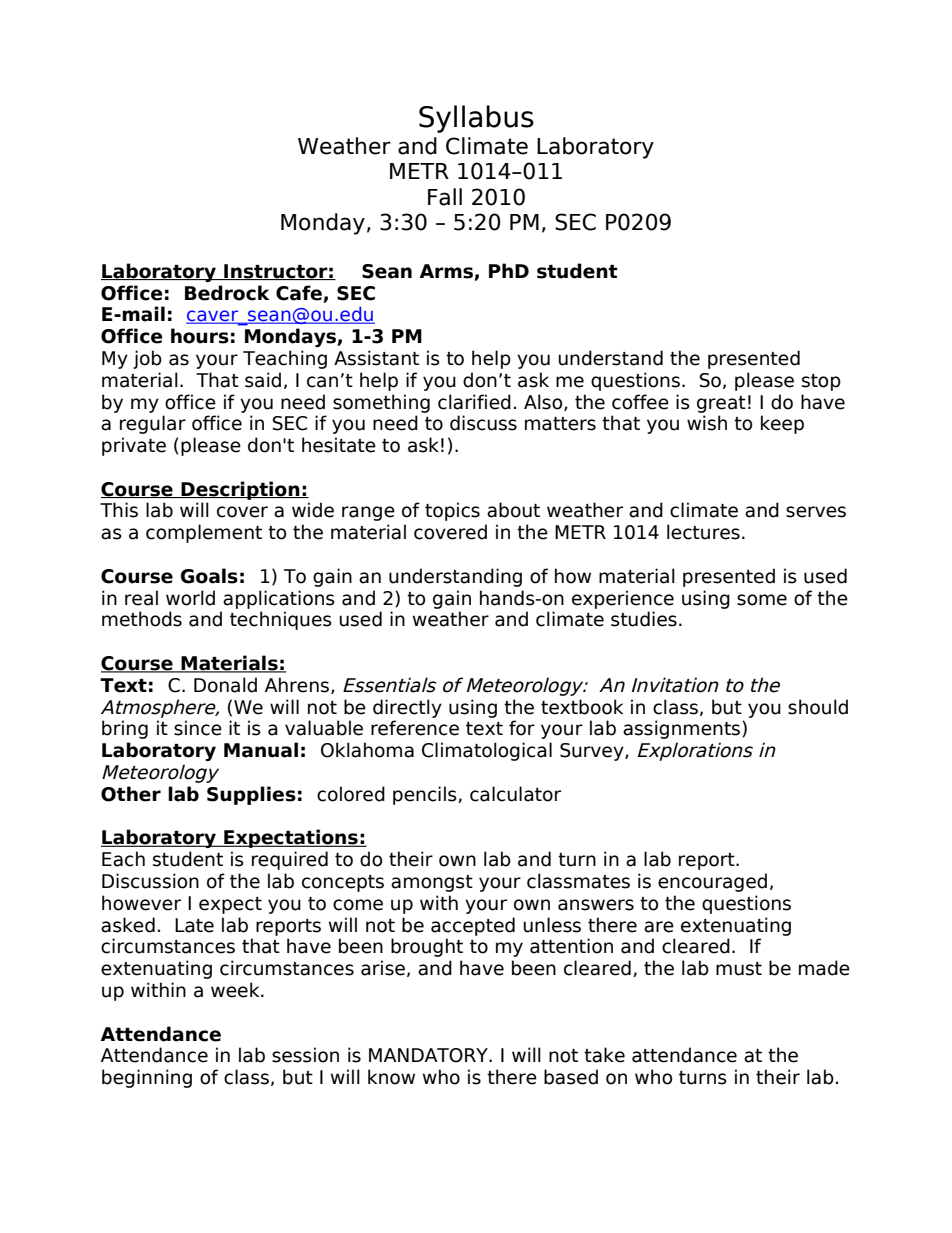 This screenshot has width=952, height=1233. Describe the element at coordinates (445, 197) in the screenshot. I see `Fall` at that location.
